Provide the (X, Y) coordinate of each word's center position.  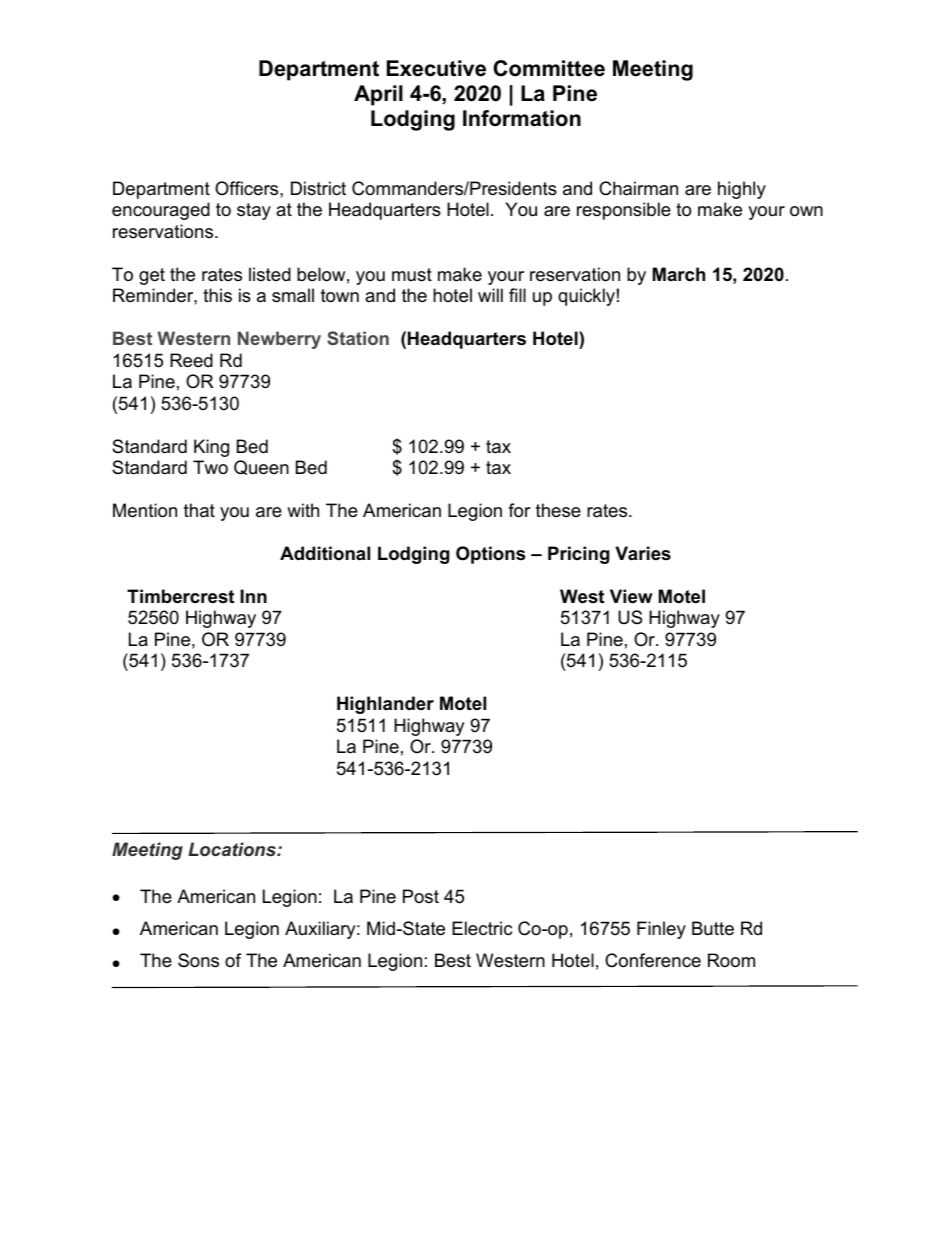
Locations (233, 849)
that (199, 510)
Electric (482, 928)
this (217, 295)
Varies (643, 553)
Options (490, 555)
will (490, 295)
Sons (198, 960)
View (631, 596)
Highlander (385, 705)
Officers (248, 188)
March (679, 274)
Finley (661, 930)
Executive (436, 68)
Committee (549, 68)
